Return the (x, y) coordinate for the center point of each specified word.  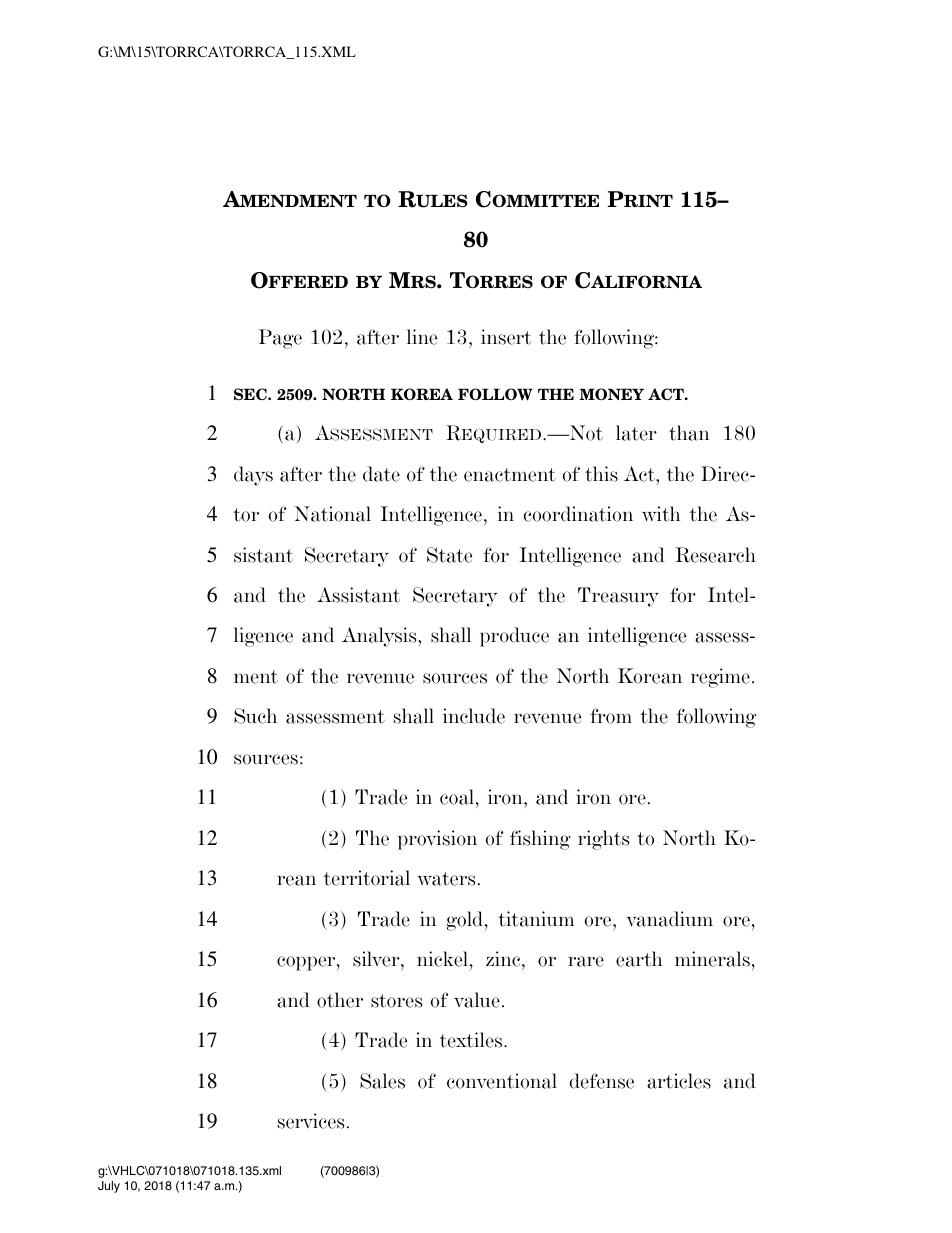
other (340, 1000)
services (311, 1121)
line (422, 337)
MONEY (611, 394)
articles (679, 1081)
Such (255, 716)
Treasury (618, 597)
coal (458, 798)
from (611, 716)
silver (377, 960)
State (449, 555)
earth (639, 959)
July (109, 1187)
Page (280, 339)
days (253, 476)
